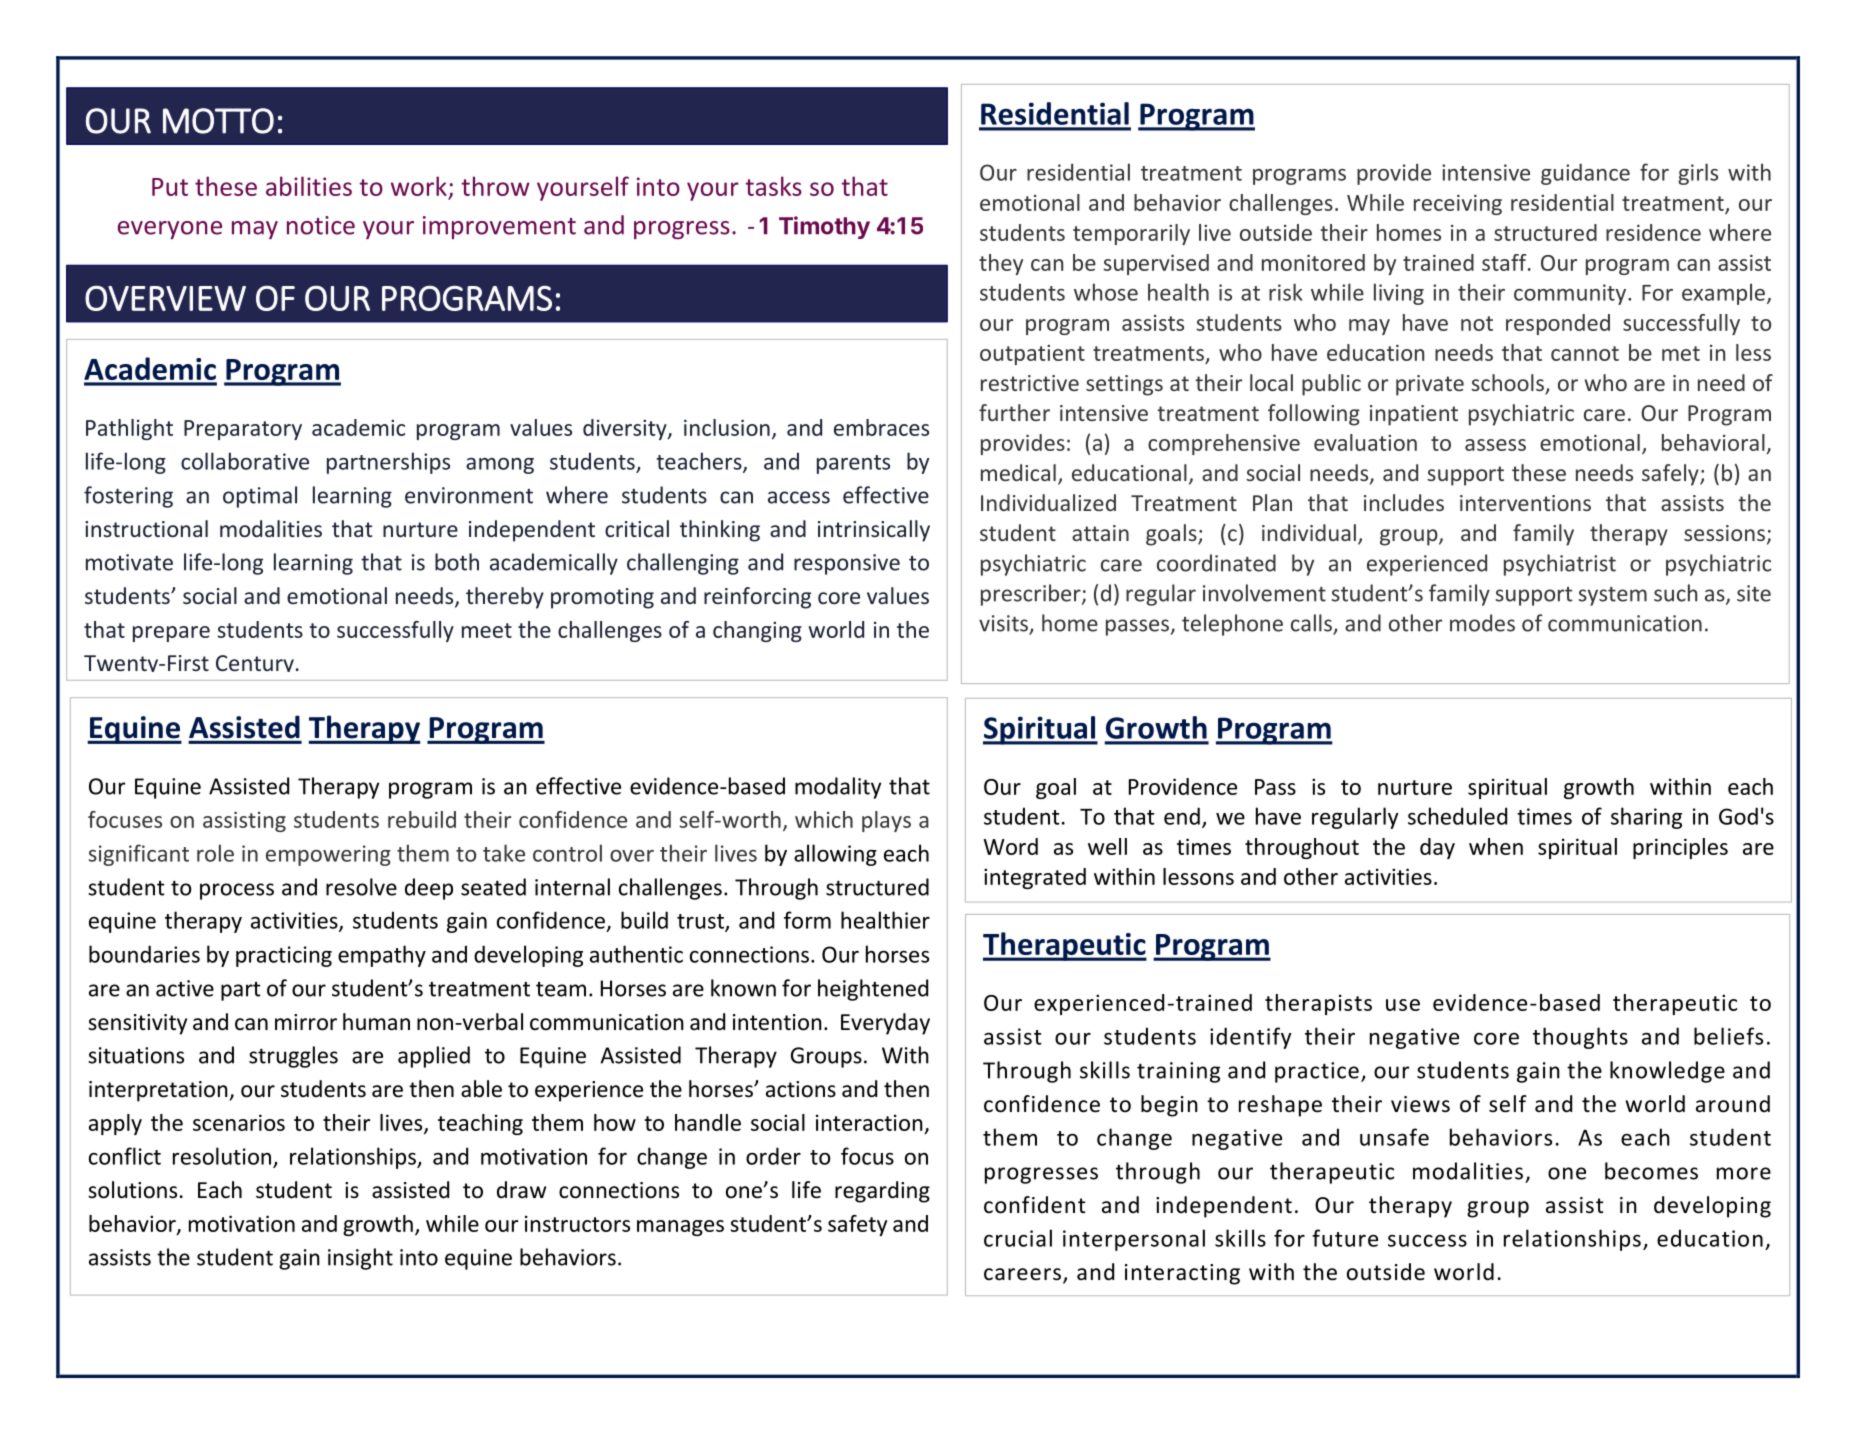 Image resolution: width=1856 pixels, height=1434 pixels. What do you see at coordinates (309, 186) in the screenshot?
I see `abilities` at bounding box center [309, 186].
